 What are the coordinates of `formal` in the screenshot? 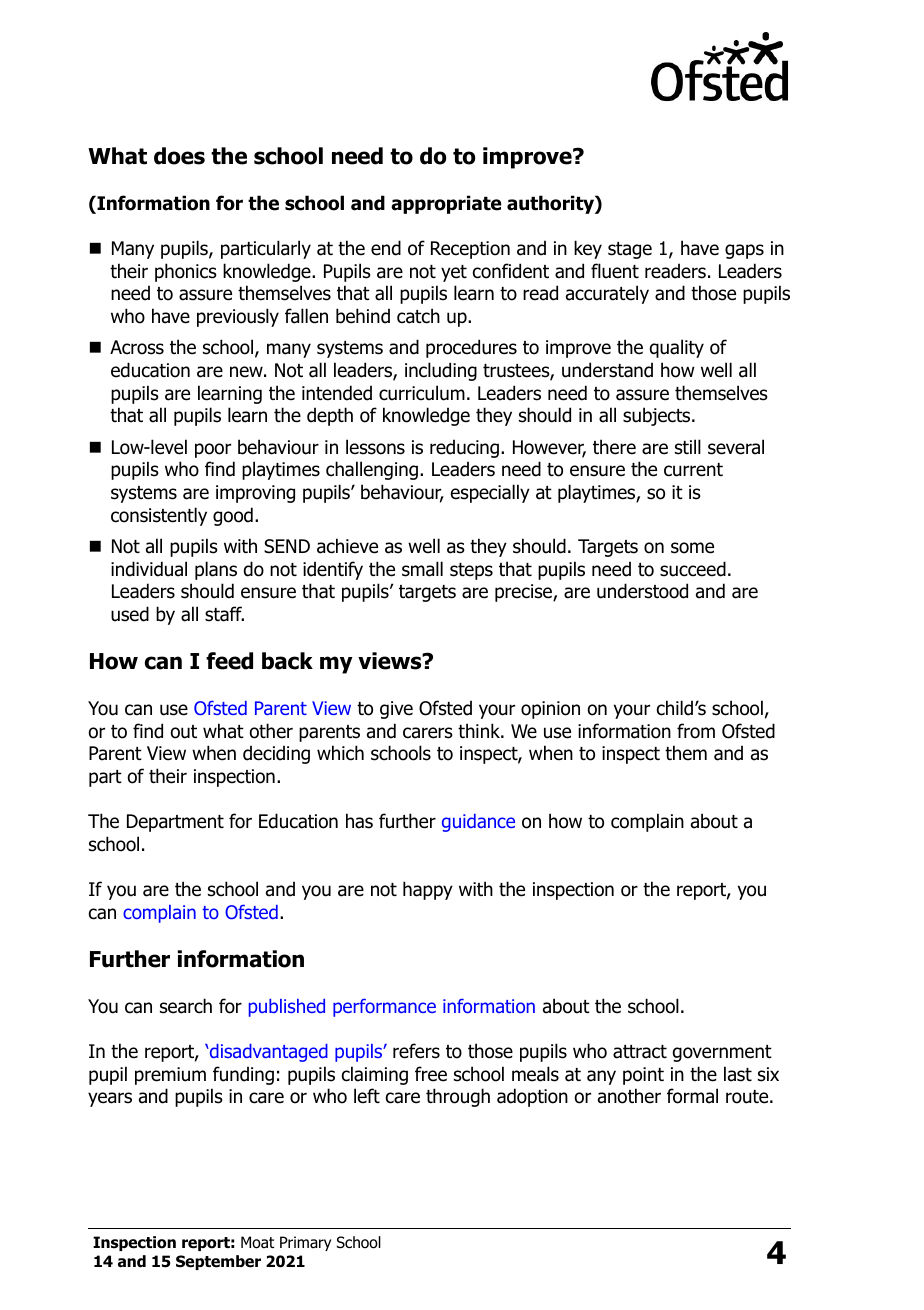 It's located at (692, 1096).
